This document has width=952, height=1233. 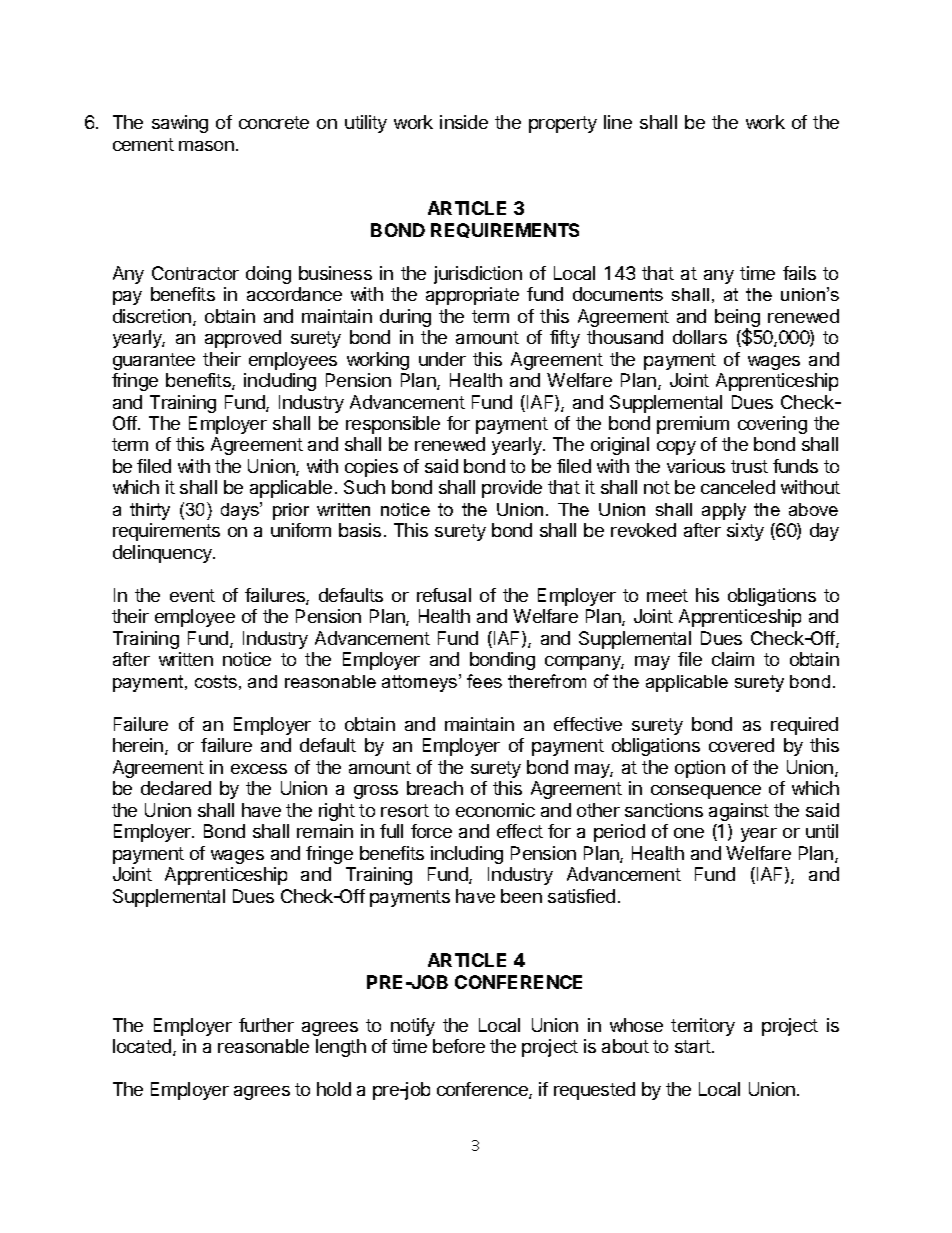 I want to click on inside, so click(x=464, y=122).
